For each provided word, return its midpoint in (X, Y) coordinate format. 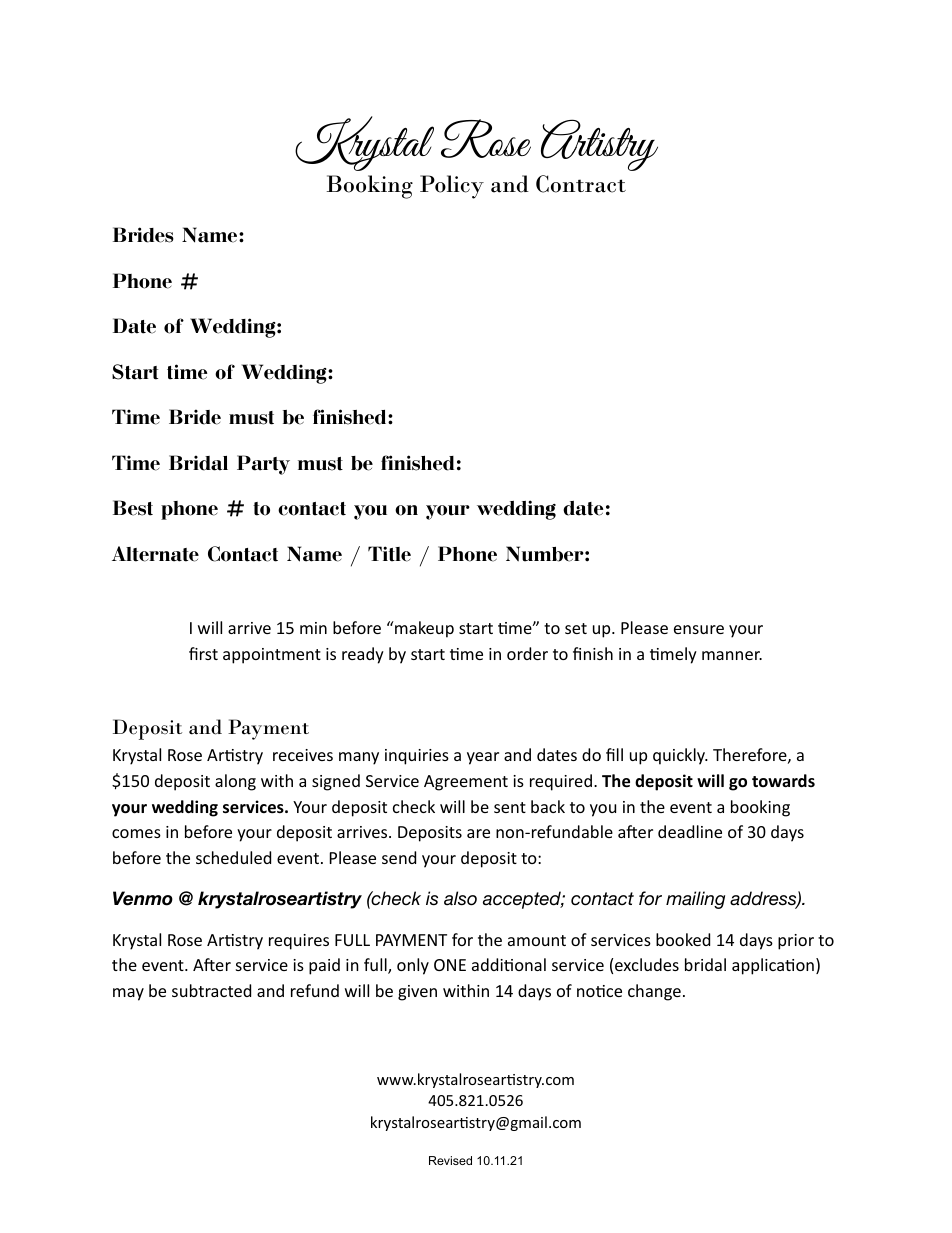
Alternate (155, 554)
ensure (699, 629)
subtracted (211, 990)
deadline (690, 831)
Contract (581, 184)
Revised (450, 1160)
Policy (452, 187)
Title (389, 554)
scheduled (233, 857)
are (478, 833)
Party (263, 465)
